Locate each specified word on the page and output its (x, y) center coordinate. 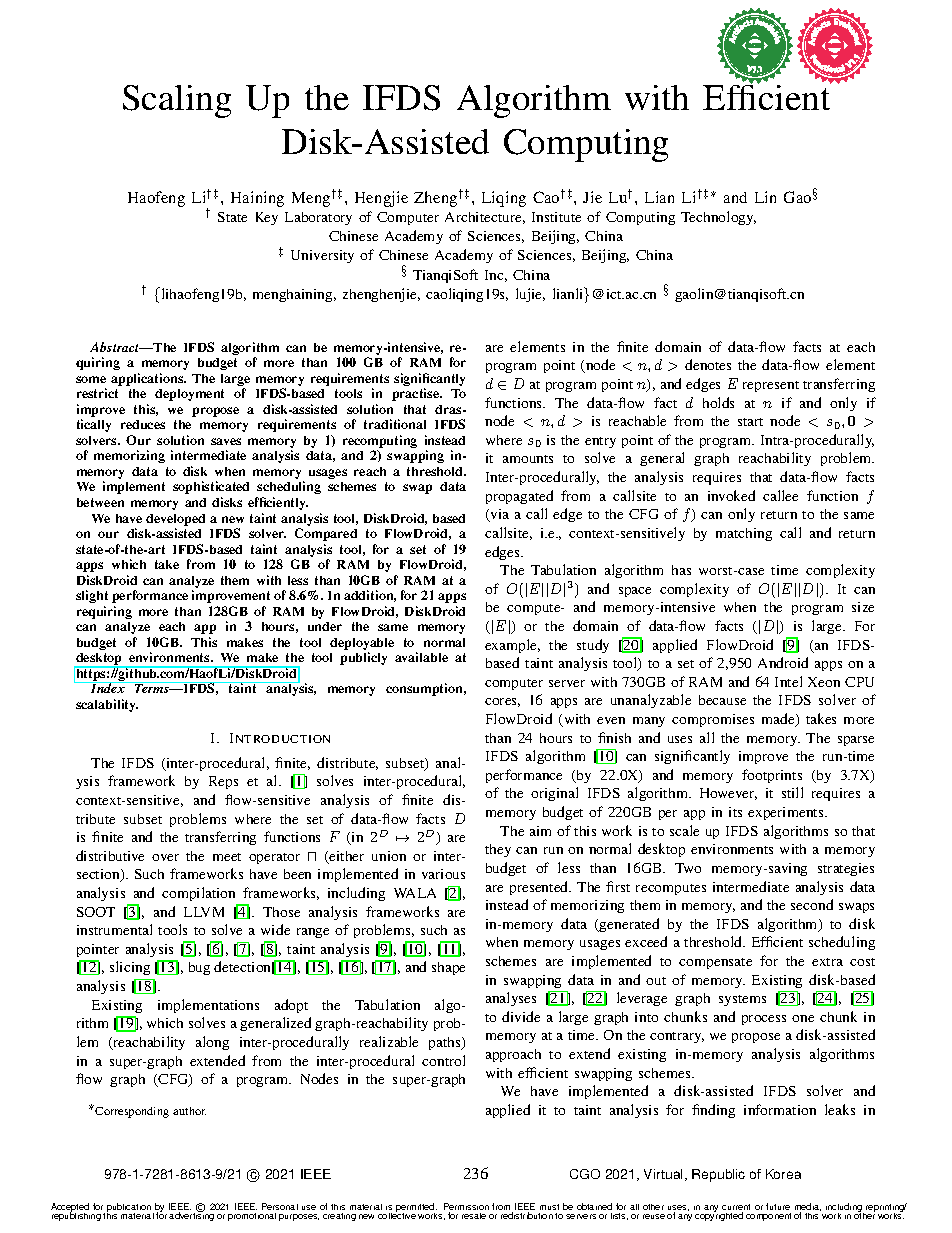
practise (416, 394)
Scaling (177, 101)
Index (108, 687)
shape (448, 968)
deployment (189, 395)
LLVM (204, 912)
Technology (718, 218)
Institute (556, 217)
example (512, 646)
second (812, 904)
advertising (191, 1216)
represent (771, 386)
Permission (466, 1208)
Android (783, 662)
